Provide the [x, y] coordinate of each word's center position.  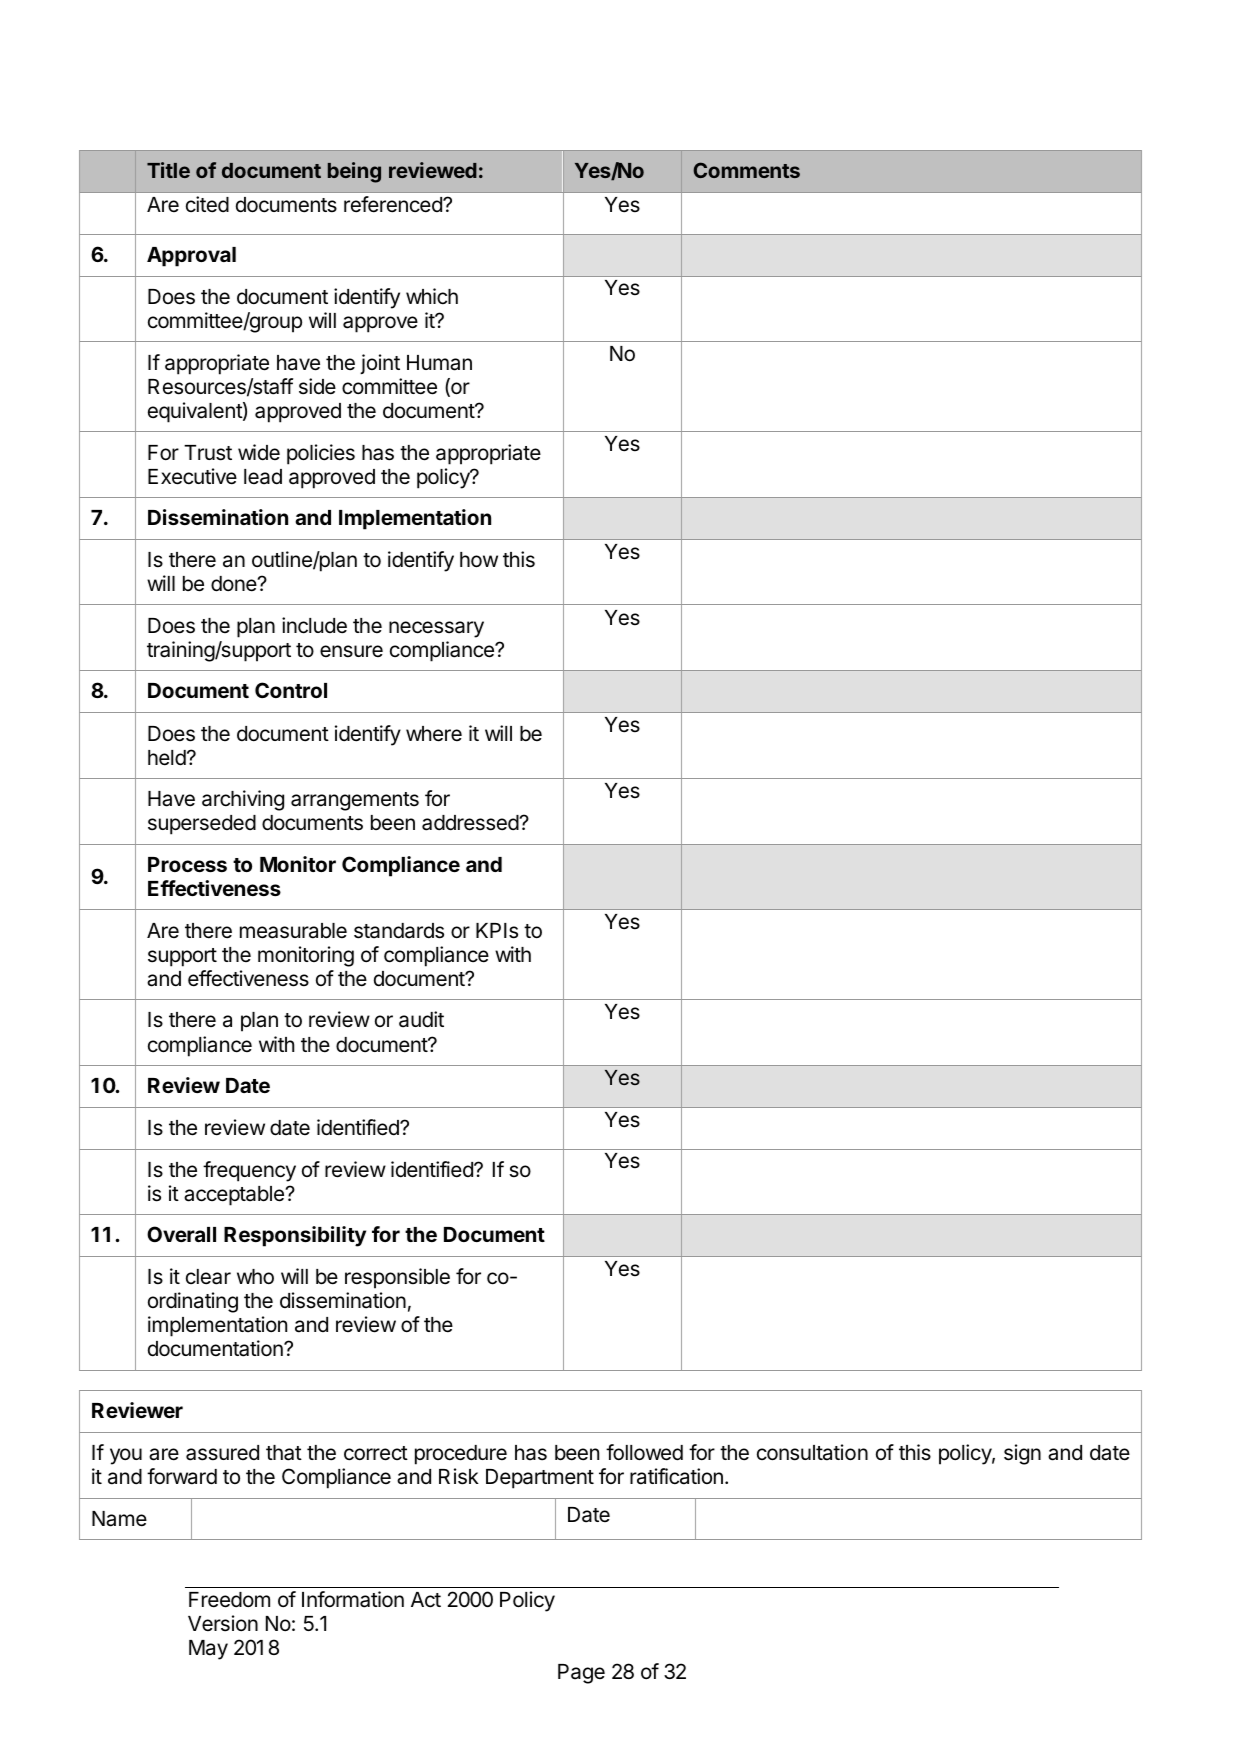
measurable [293, 931]
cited [207, 204]
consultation [812, 1452]
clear [208, 1277]
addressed [471, 823]
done [235, 584]
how [479, 560]
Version [223, 1623]
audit [421, 1019]
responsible [397, 1278]
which [432, 296]
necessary [436, 629]
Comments [746, 170]
